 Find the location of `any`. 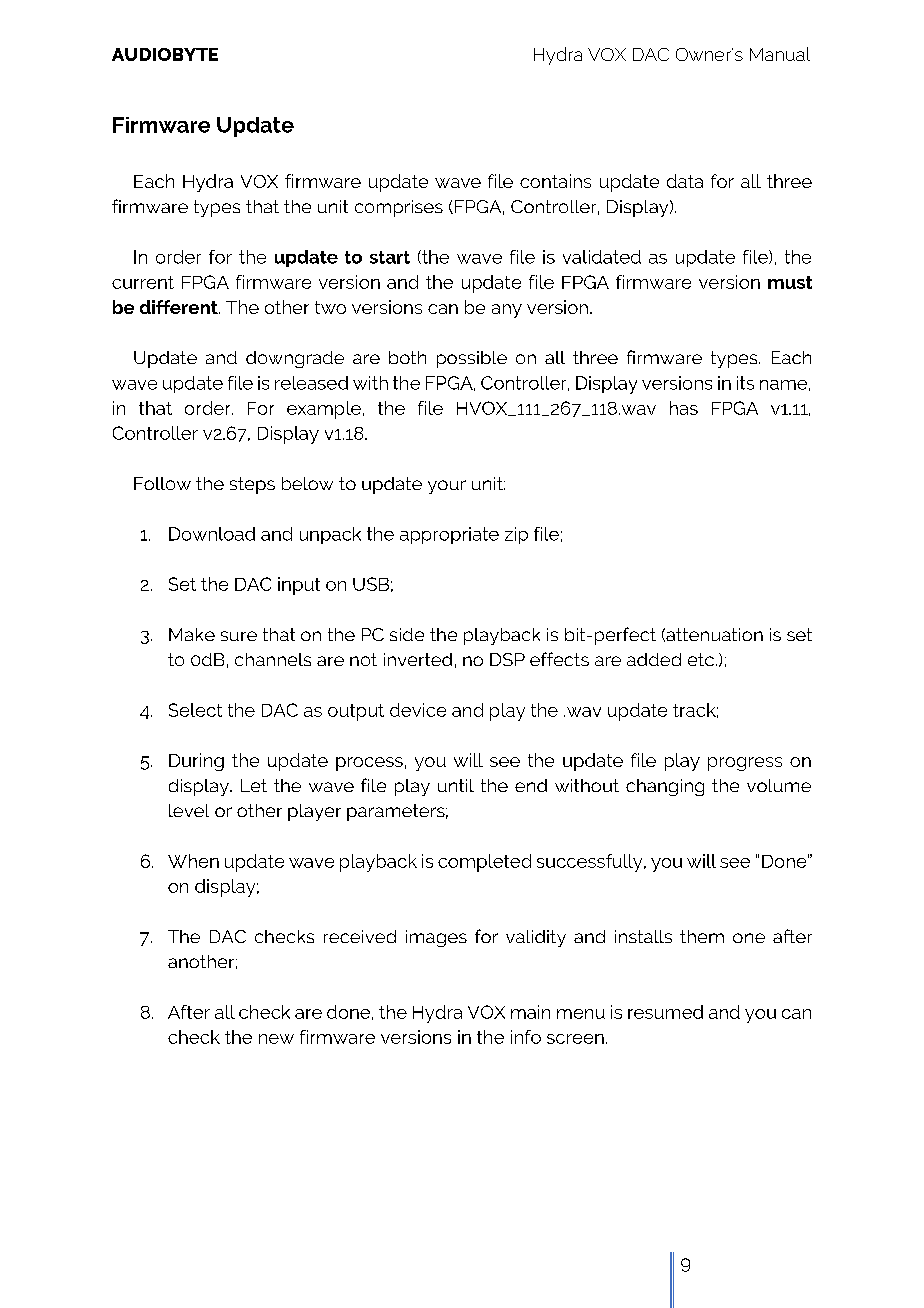

any is located at coordinates (507, 311).
